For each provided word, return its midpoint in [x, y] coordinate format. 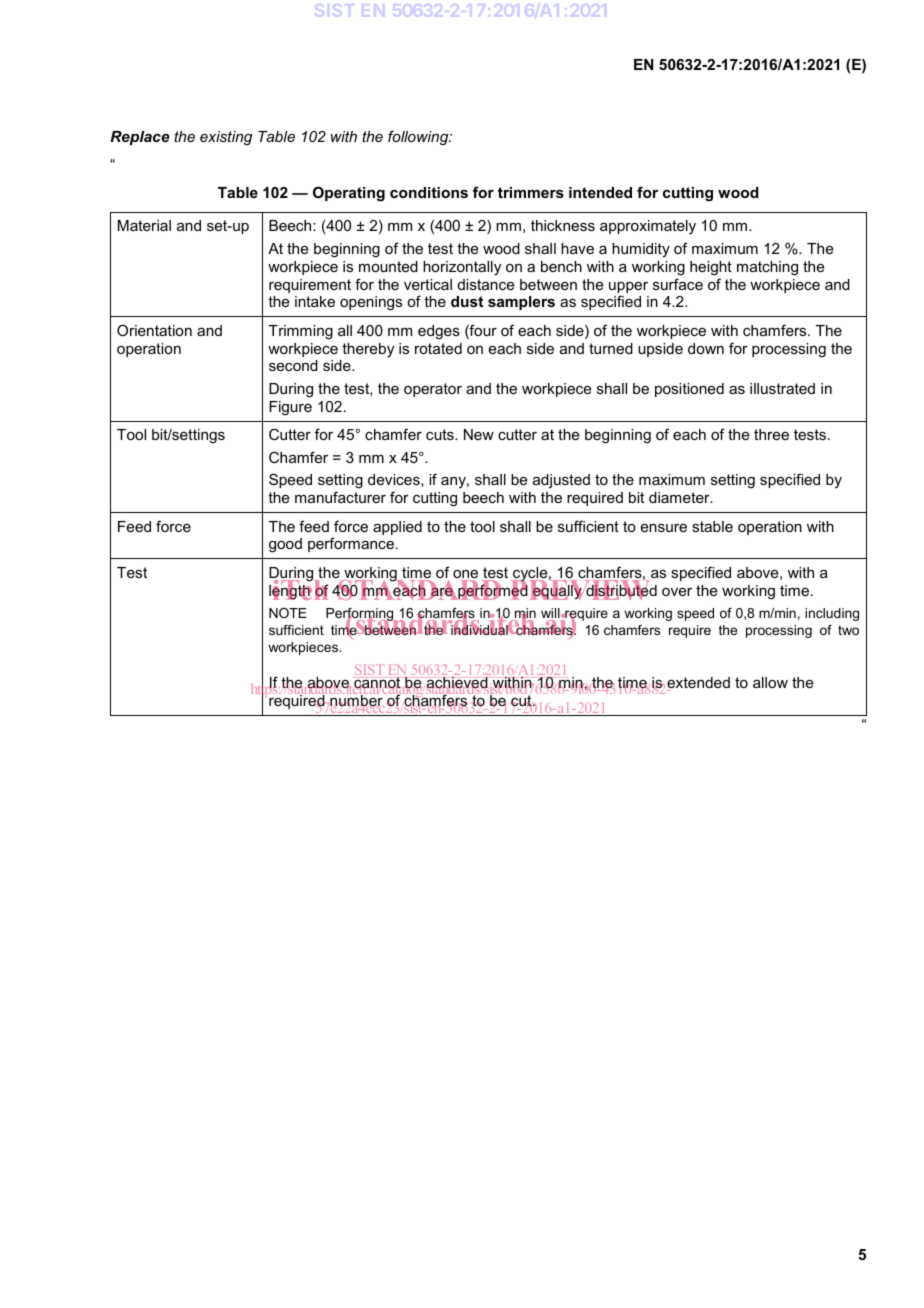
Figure [290, 408]
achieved [457, 684]
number [357, 701]
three [771, 434]
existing [226, 138]
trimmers [531, 192]
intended [600, 192]
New [479, 434]
